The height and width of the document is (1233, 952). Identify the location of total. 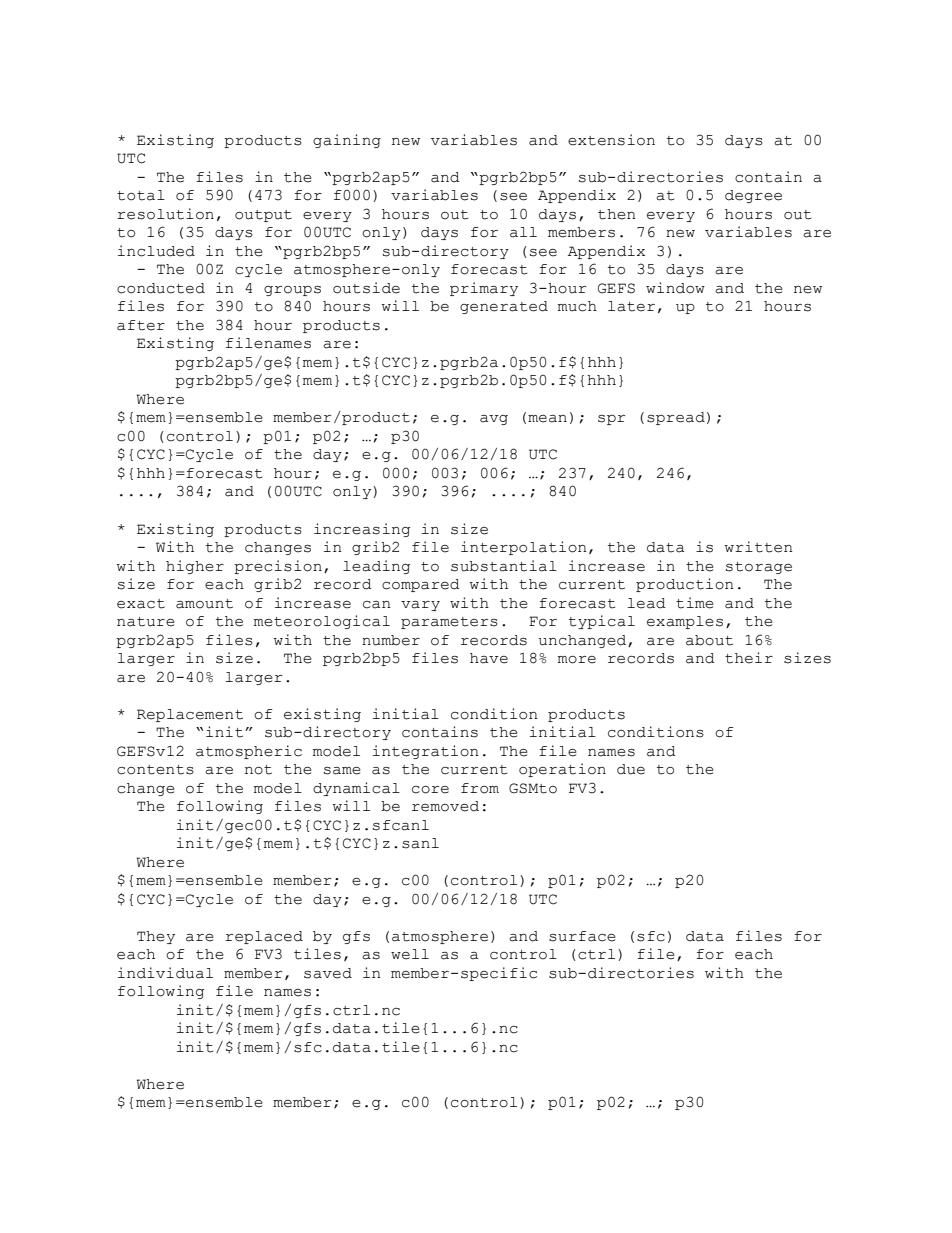
(141, 195).
